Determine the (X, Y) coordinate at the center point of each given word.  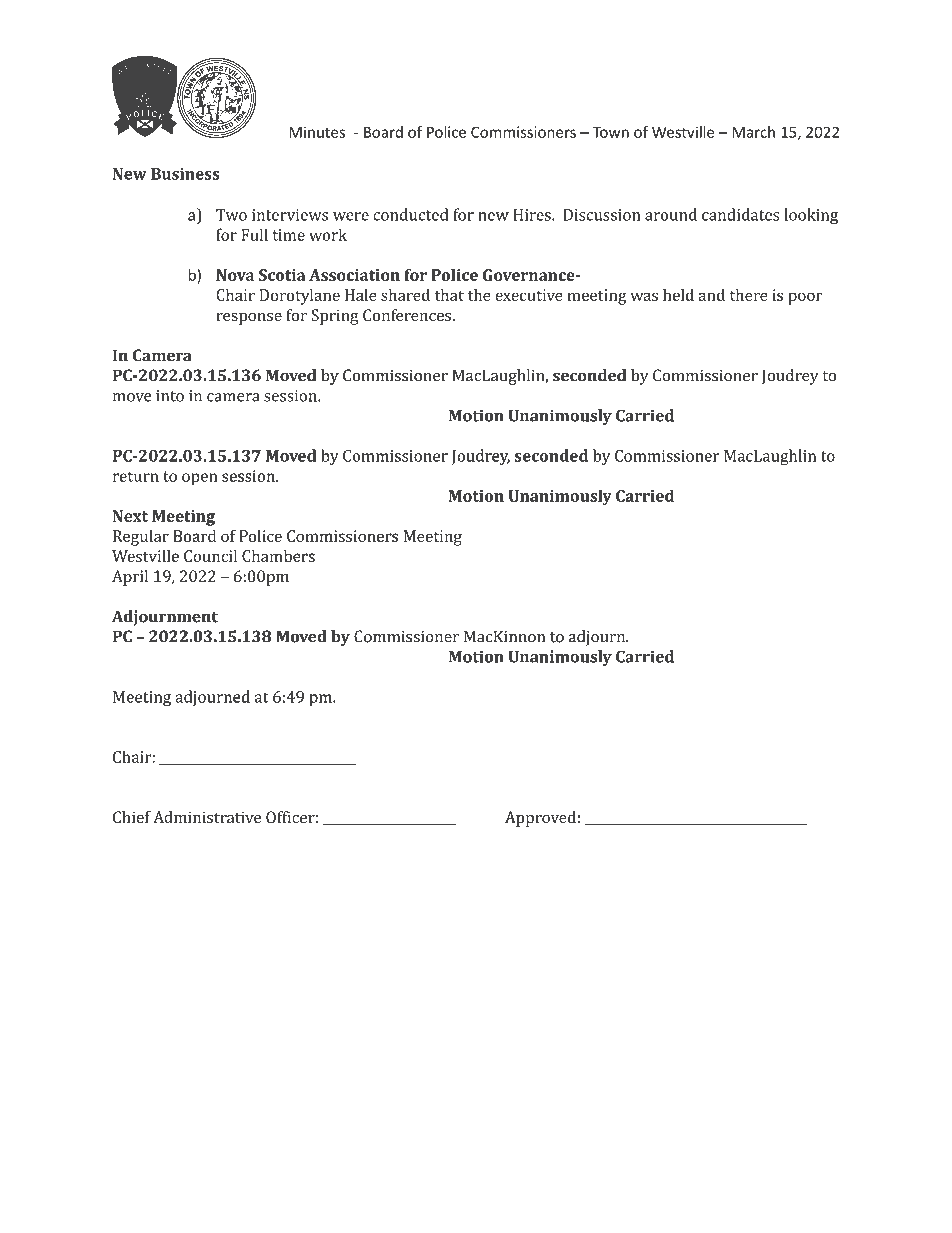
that (449, 294)
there (749, 294)
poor (805, 298)
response (249, 319)
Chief (132, 817)
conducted (411, 214)
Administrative (207, 817)
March (753, 132)
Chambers (278, 556)
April (130, 578)
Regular (141, 538)
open (200, 479)
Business (185, 174)
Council (210, 556)
